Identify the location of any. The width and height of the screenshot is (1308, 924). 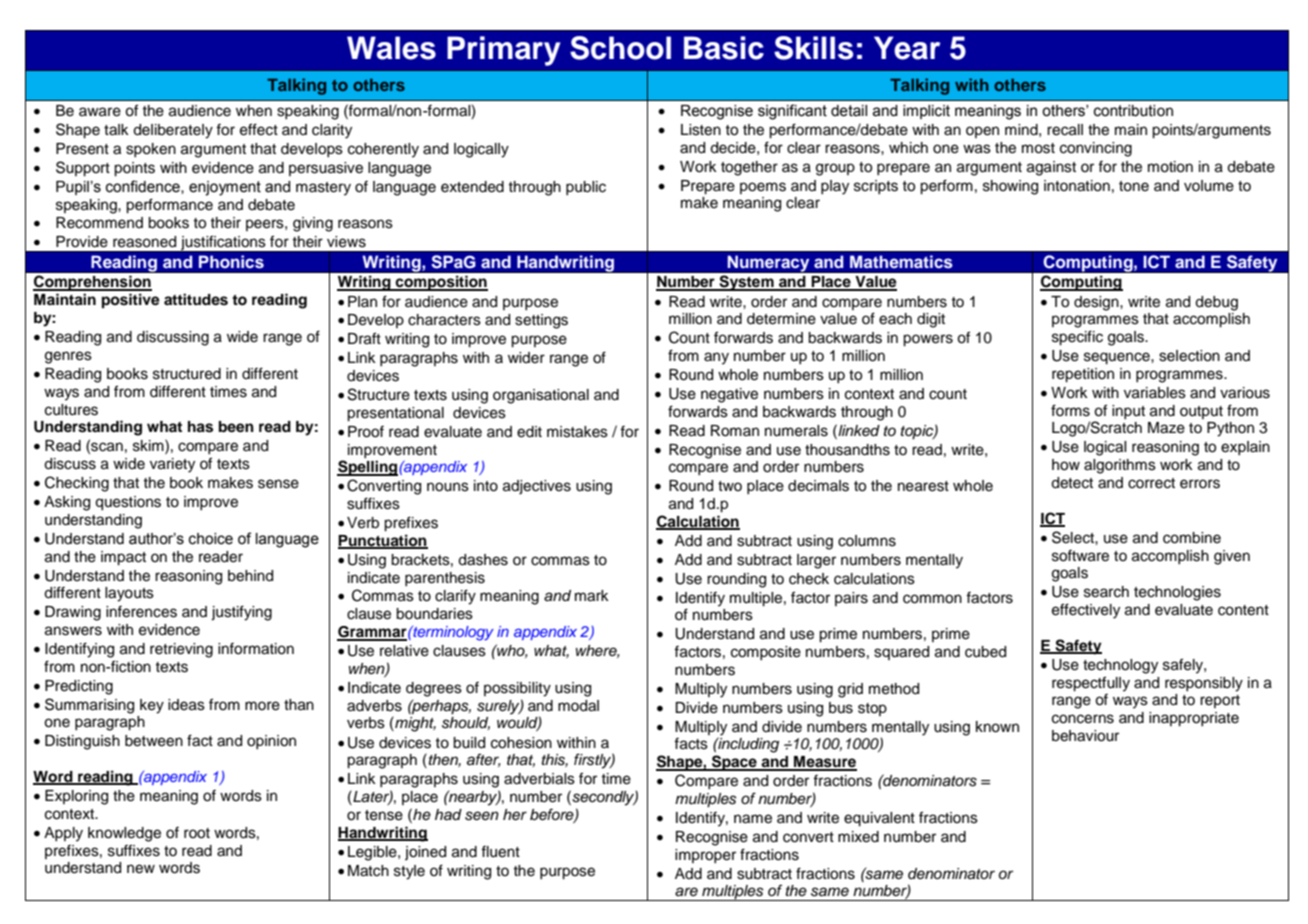
(716, 358).
